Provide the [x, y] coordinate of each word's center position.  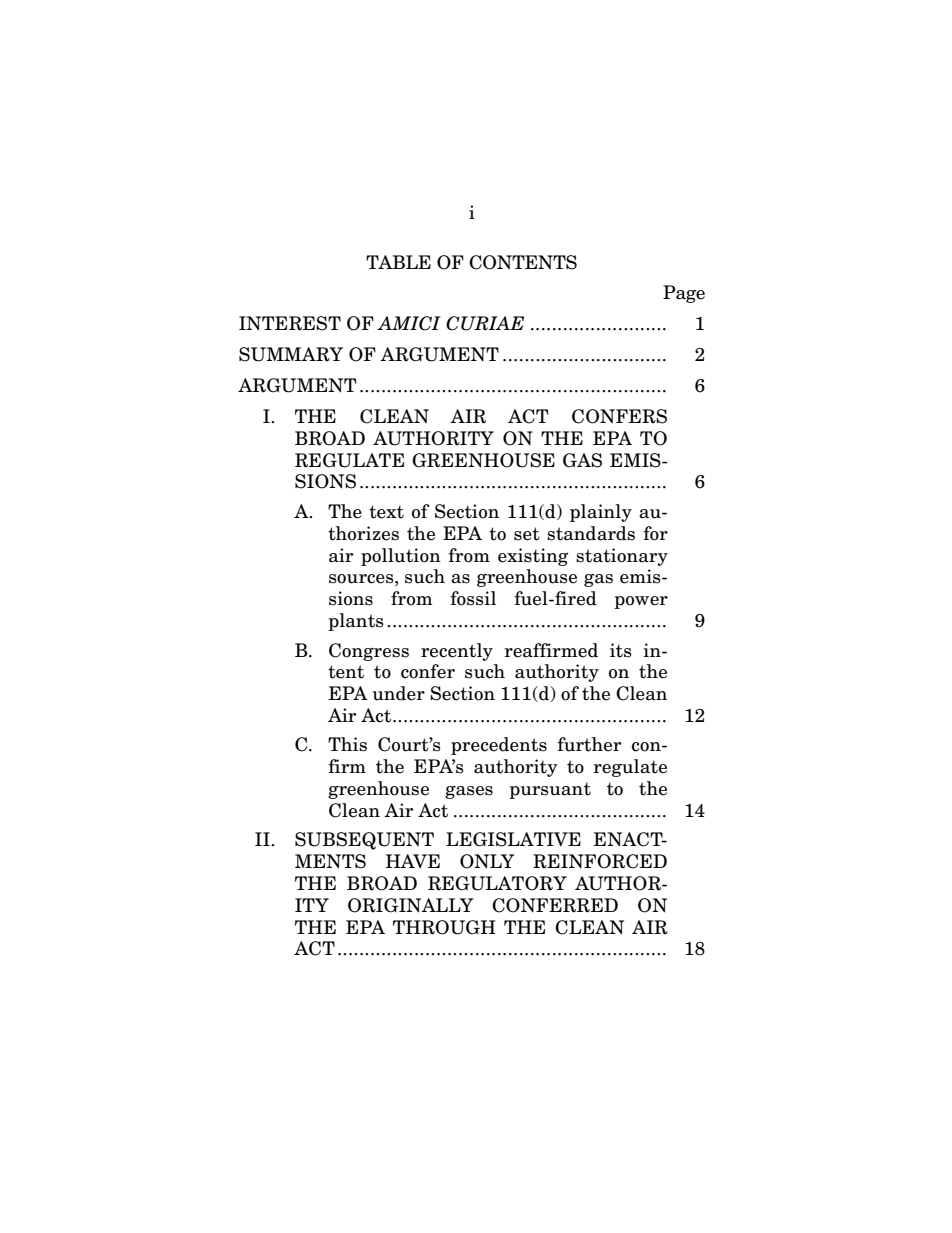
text [386, 512]
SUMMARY [291, 354]
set [527, 534]
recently [457, 652]
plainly [601, 513]
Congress [369, 652]
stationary [622, 557]
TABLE [398, 262]
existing [533, 557]
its [621, 650]
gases [469, 792]
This [347, 744]
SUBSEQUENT [364, 841]
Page [684, 294]
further [589, 744]
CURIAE [485, 323]
